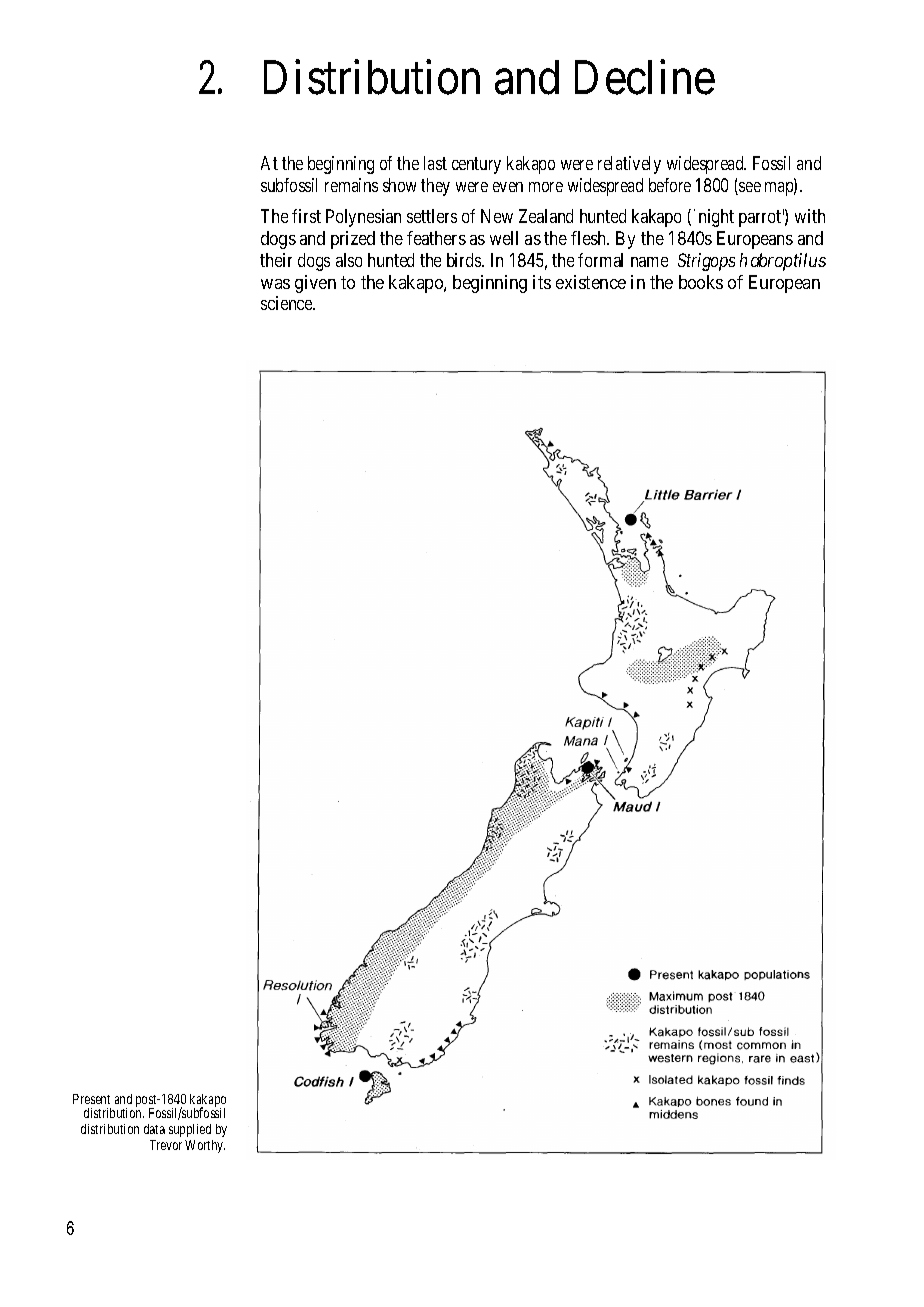 The width and height of the page is (924, 1307). What do you see at coordinates (287, 303) in the page?
I see `science` at bounding box center [287, 303].
